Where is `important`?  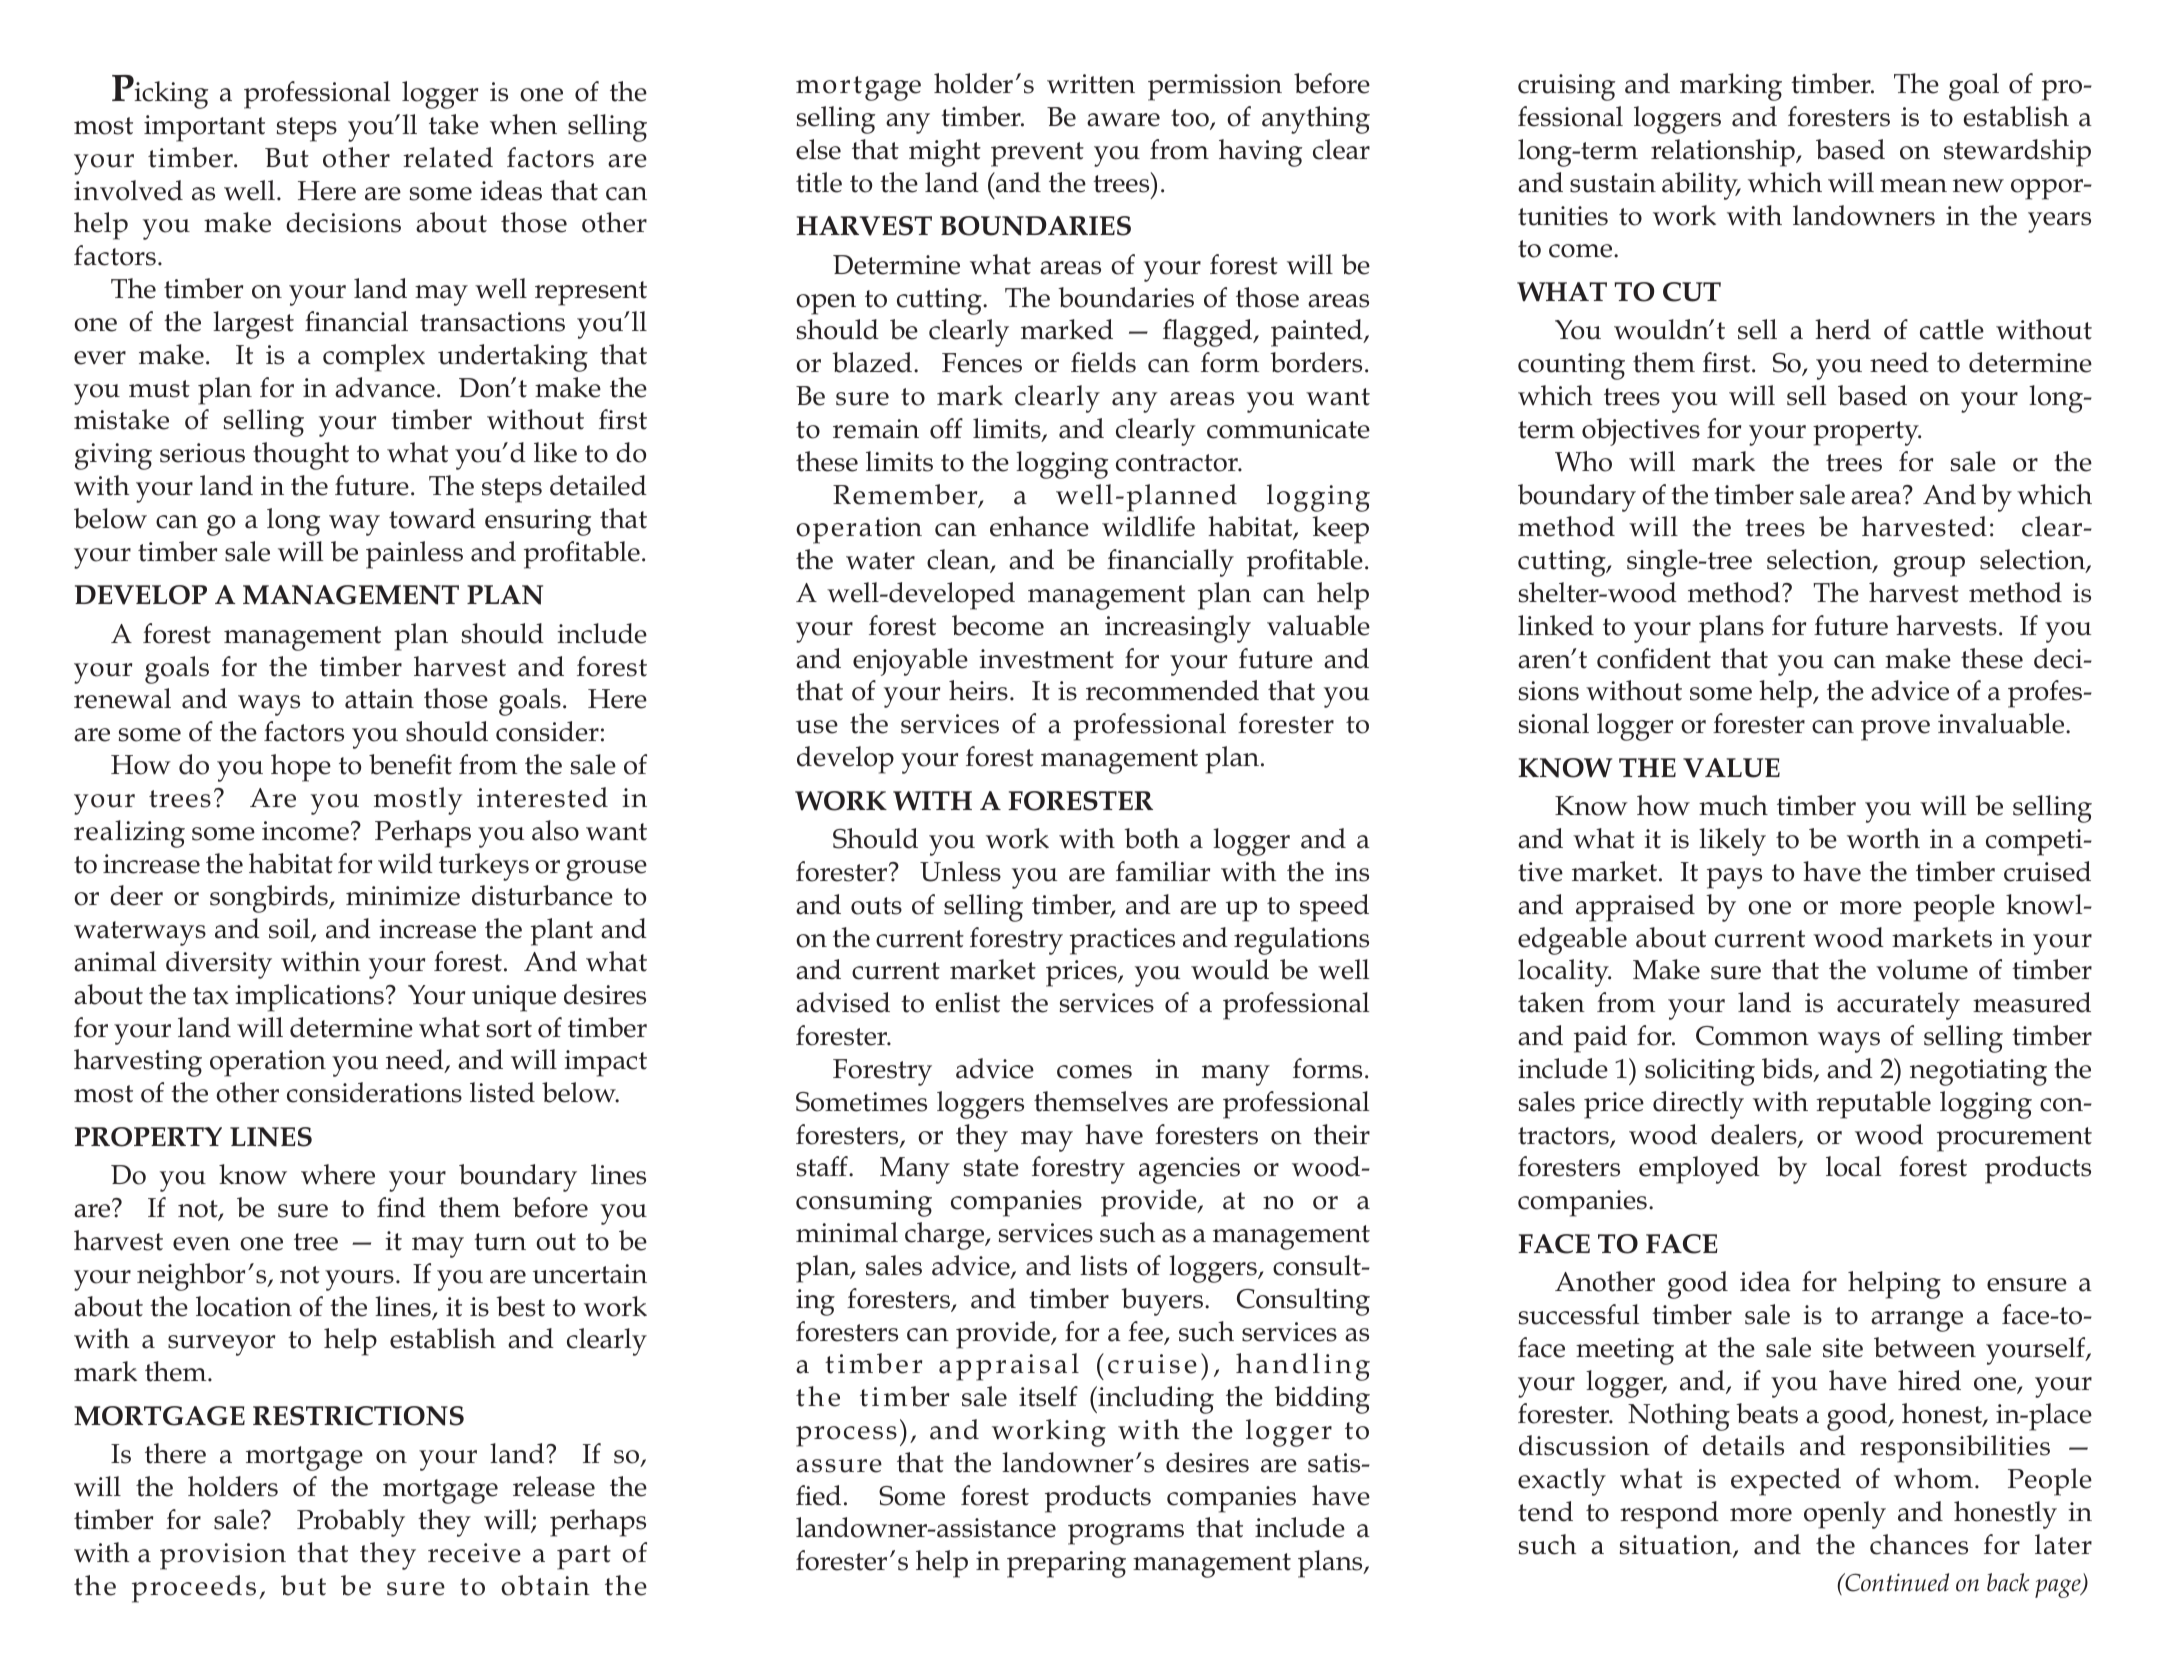
important is located at coordinates (204, 128).
